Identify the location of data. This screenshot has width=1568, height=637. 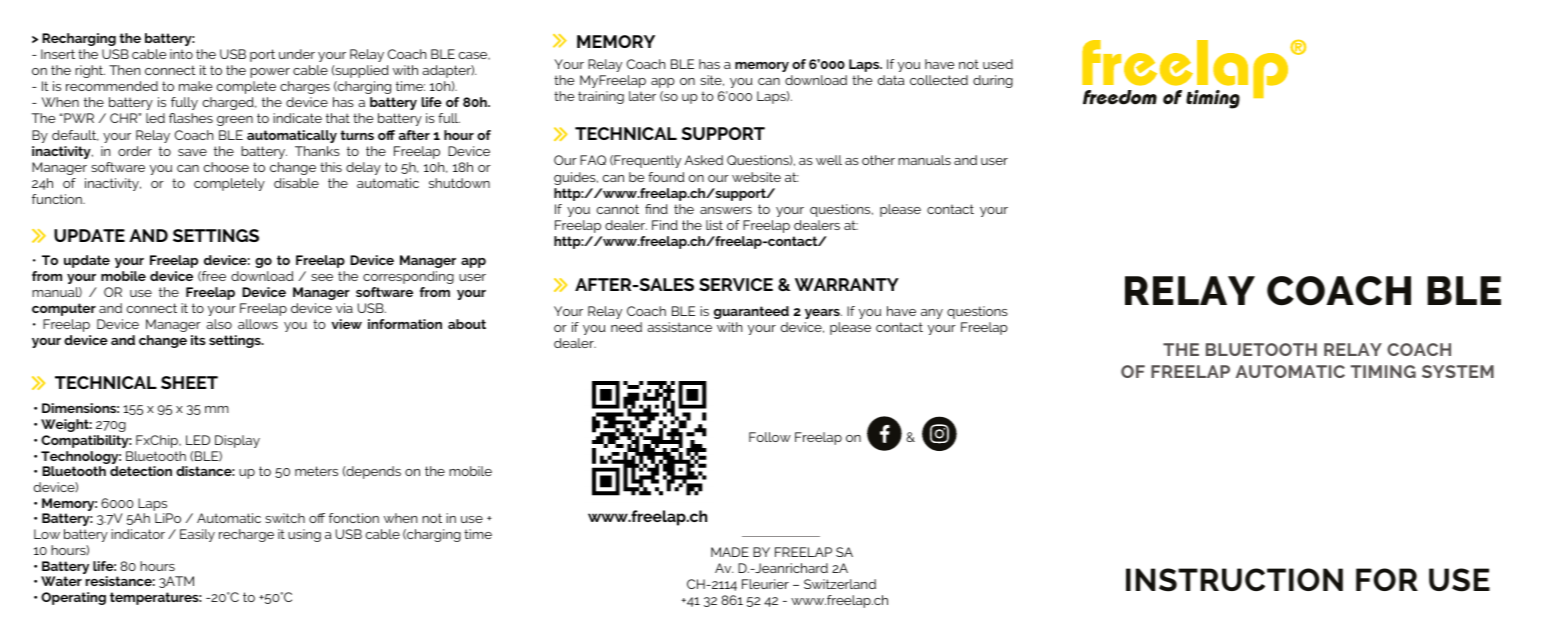
(891, 80).
